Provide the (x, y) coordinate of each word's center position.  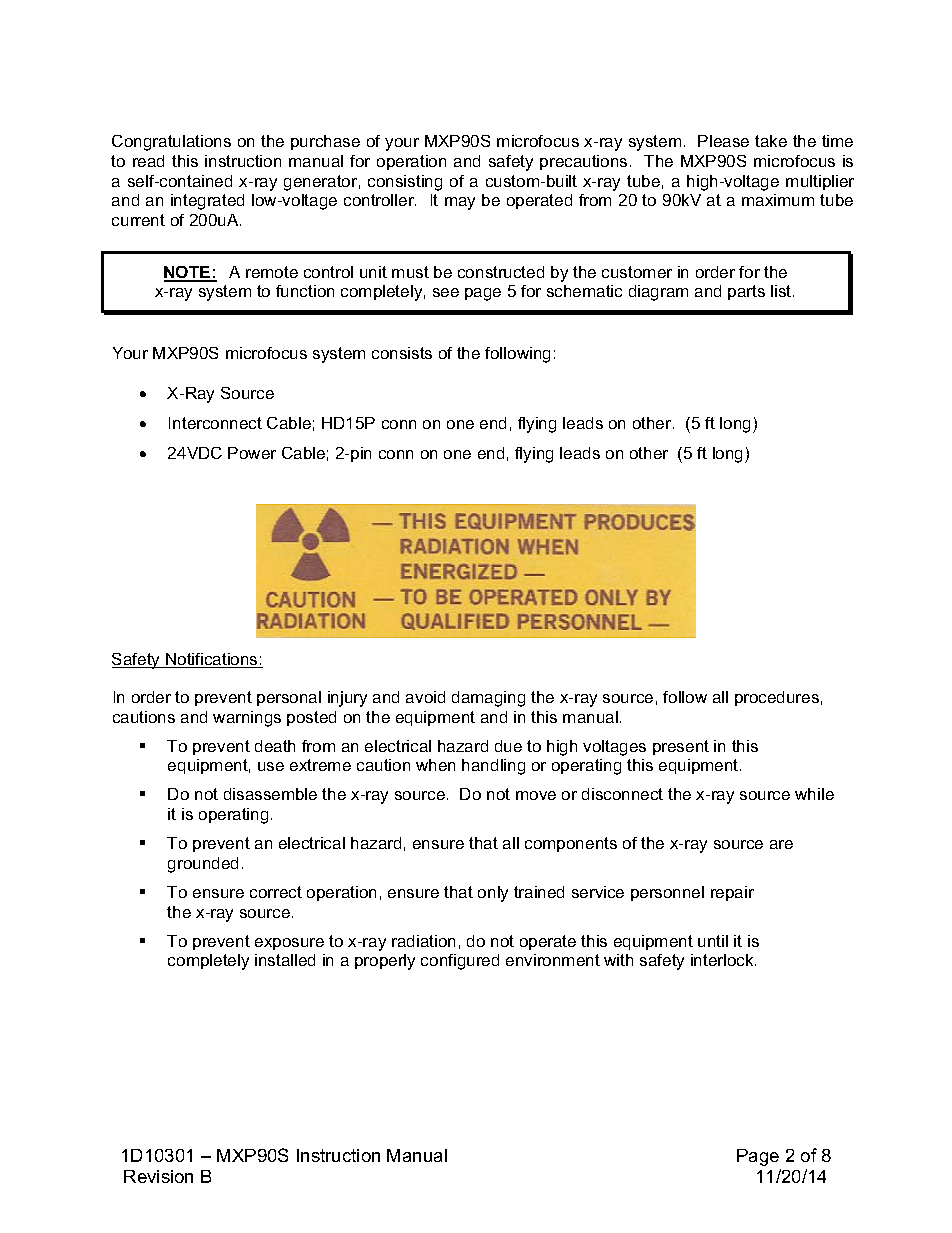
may (460, 203)
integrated (207, 202)
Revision (158, 1176)
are (781, 844)
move (536, 795)
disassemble (270, 794)
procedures (777, 698)
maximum (778, 200)
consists (402, 353)
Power (252, 453)
